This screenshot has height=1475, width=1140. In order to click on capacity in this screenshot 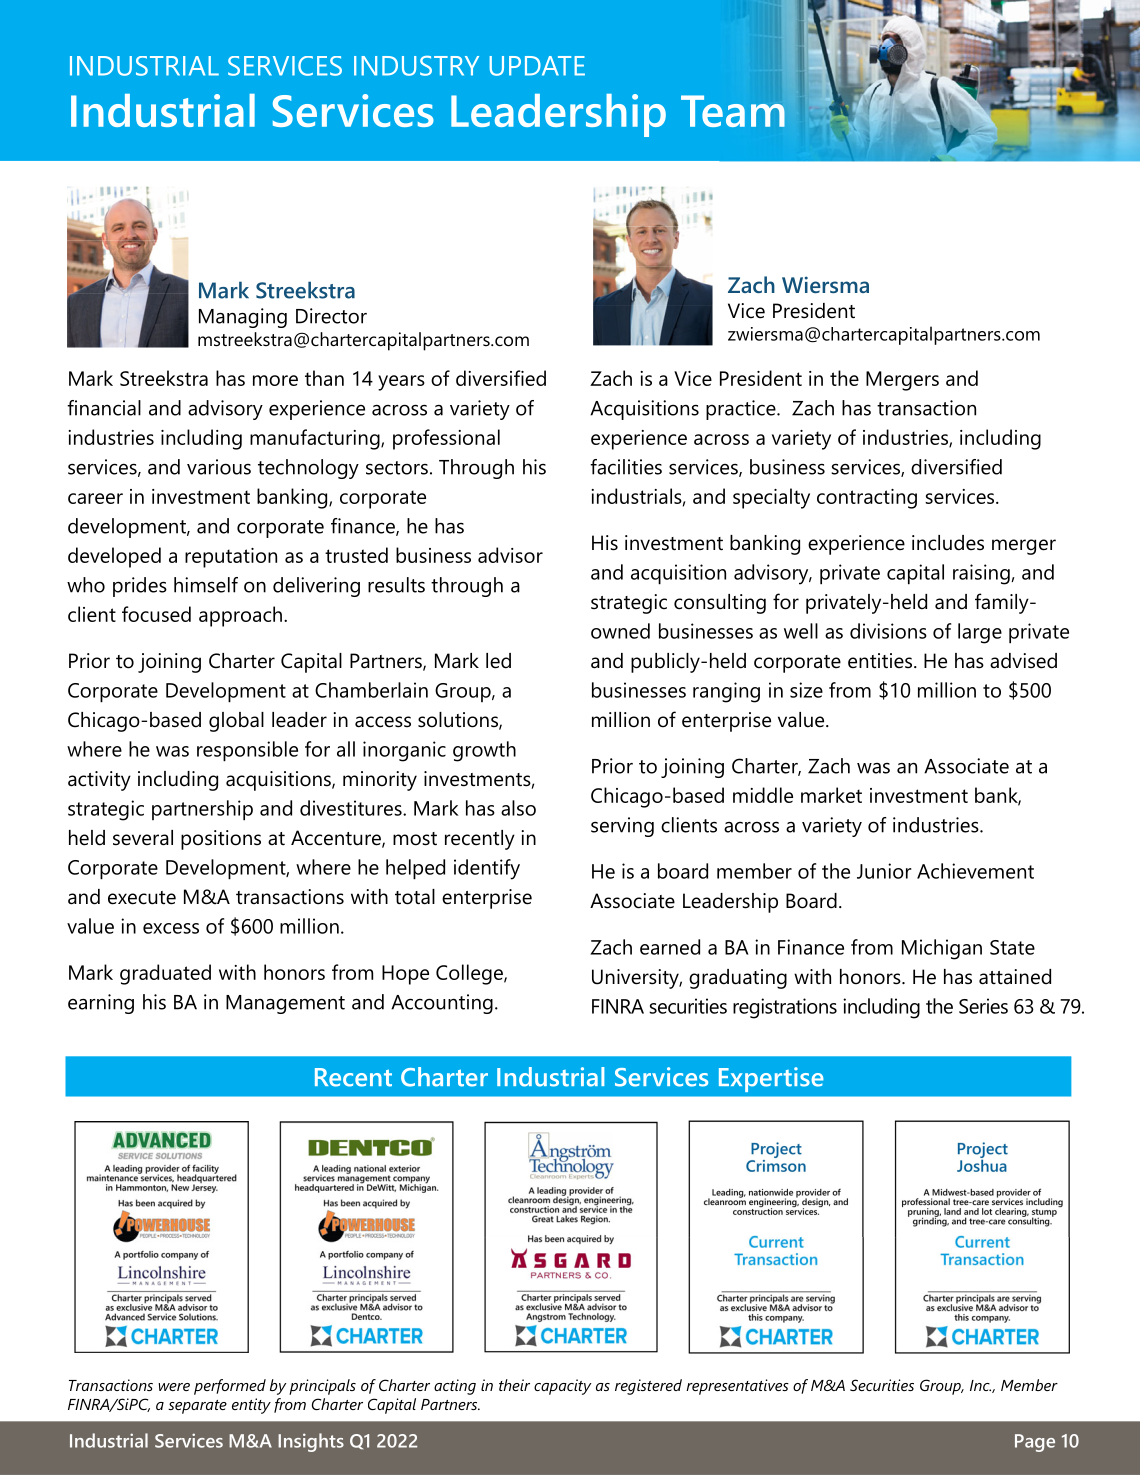, I will do `click(563, 1387)`.
